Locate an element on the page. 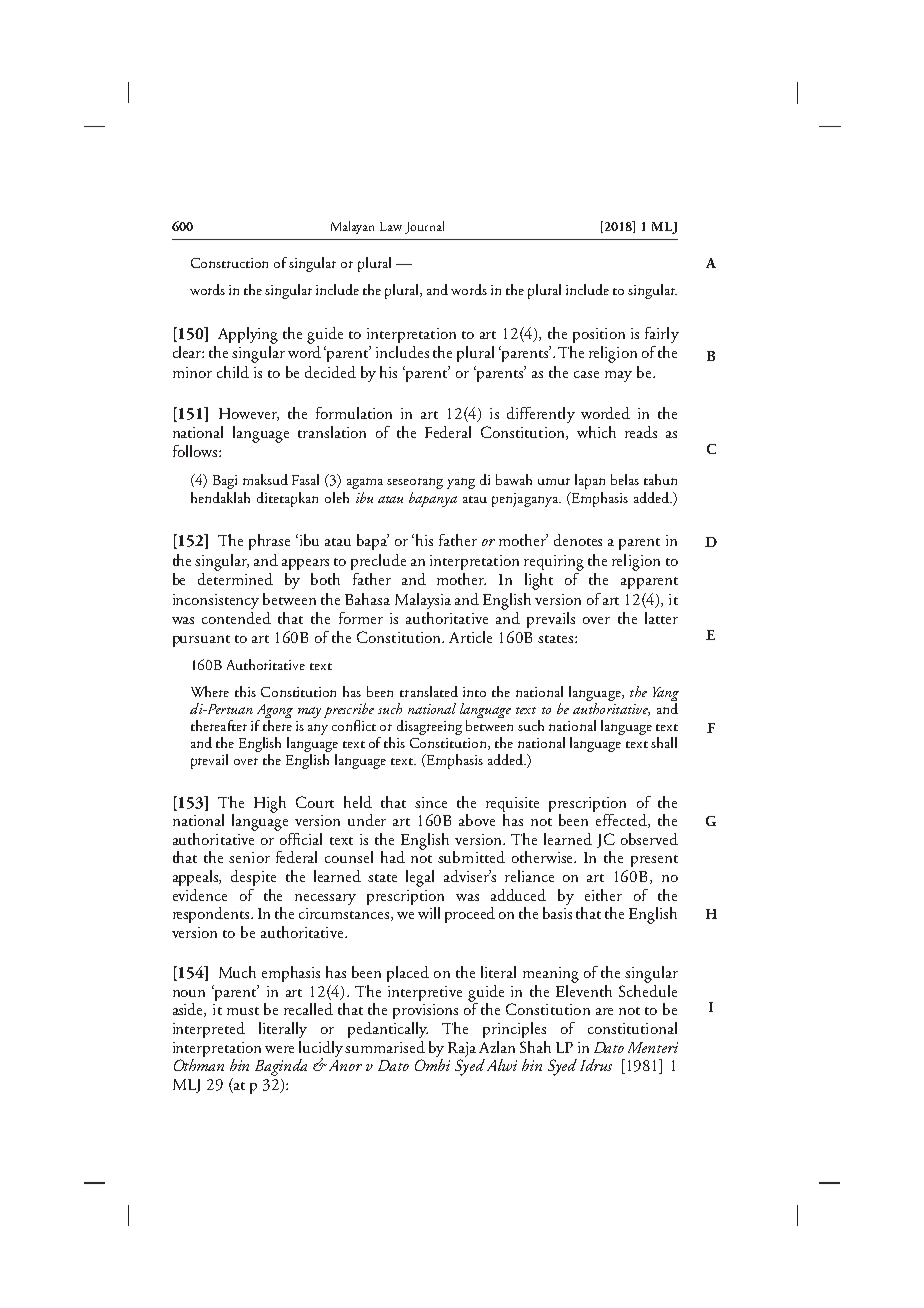 The height and width of the document is (1308, 924). position is located at coordinates (599, 335).
